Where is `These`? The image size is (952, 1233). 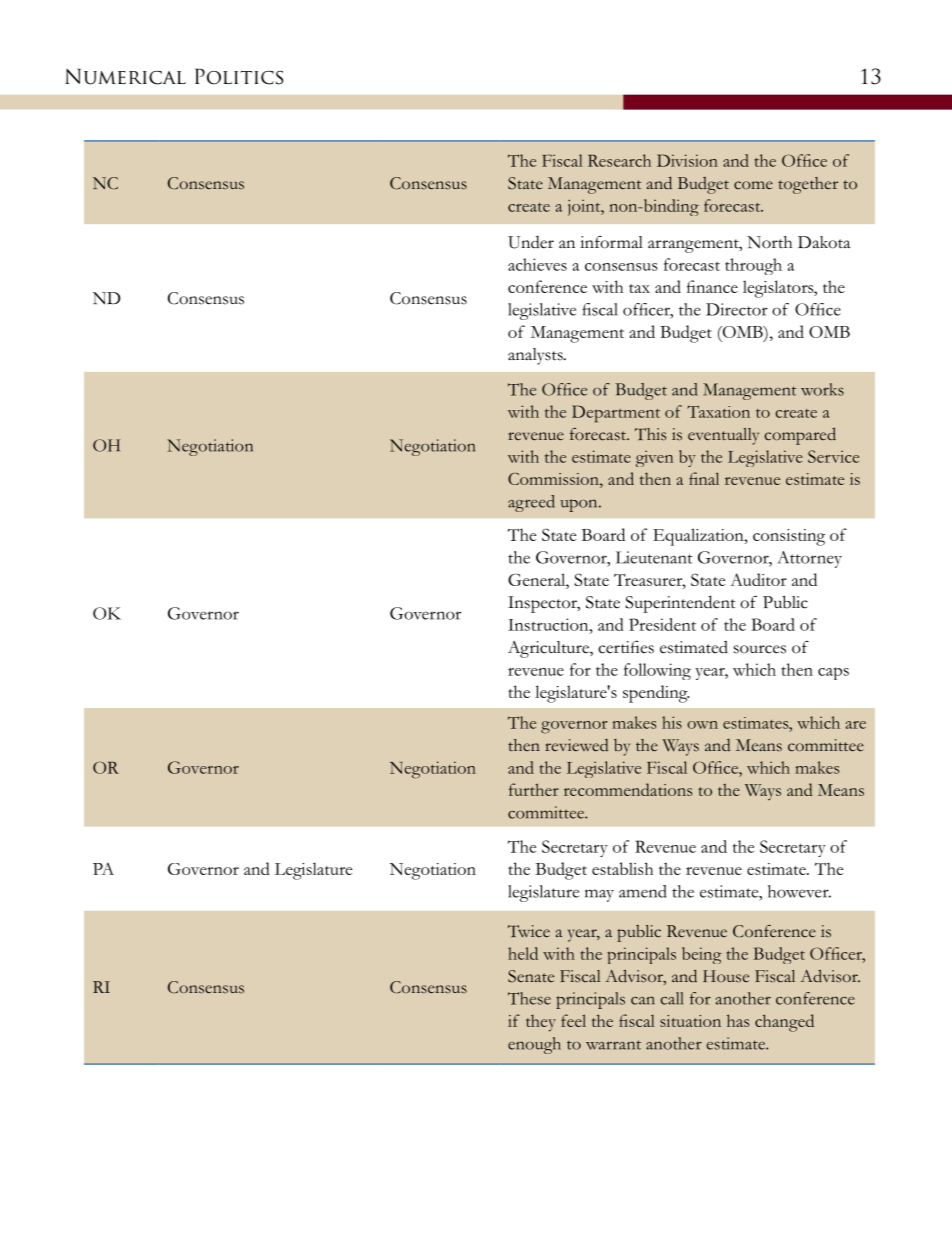 These is located at coordinates (529, 998).
